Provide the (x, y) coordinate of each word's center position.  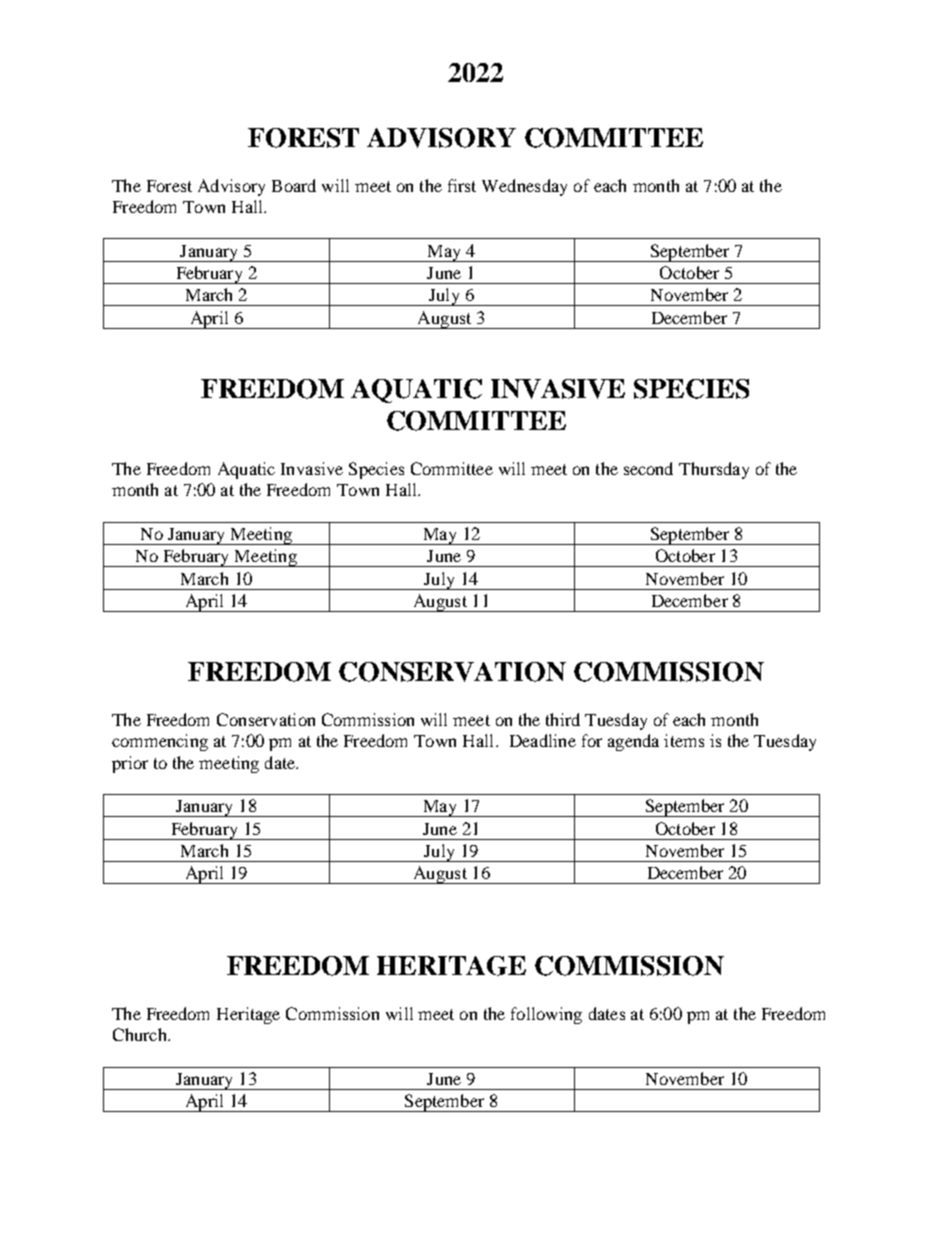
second (648, 468)
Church (141, 1034)
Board (294, 185)
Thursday (714, 470)
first (462, 185)
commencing (160, 742)
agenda (633, 742)
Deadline (543, 740)
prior (130, 764)
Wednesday (524, 187)
